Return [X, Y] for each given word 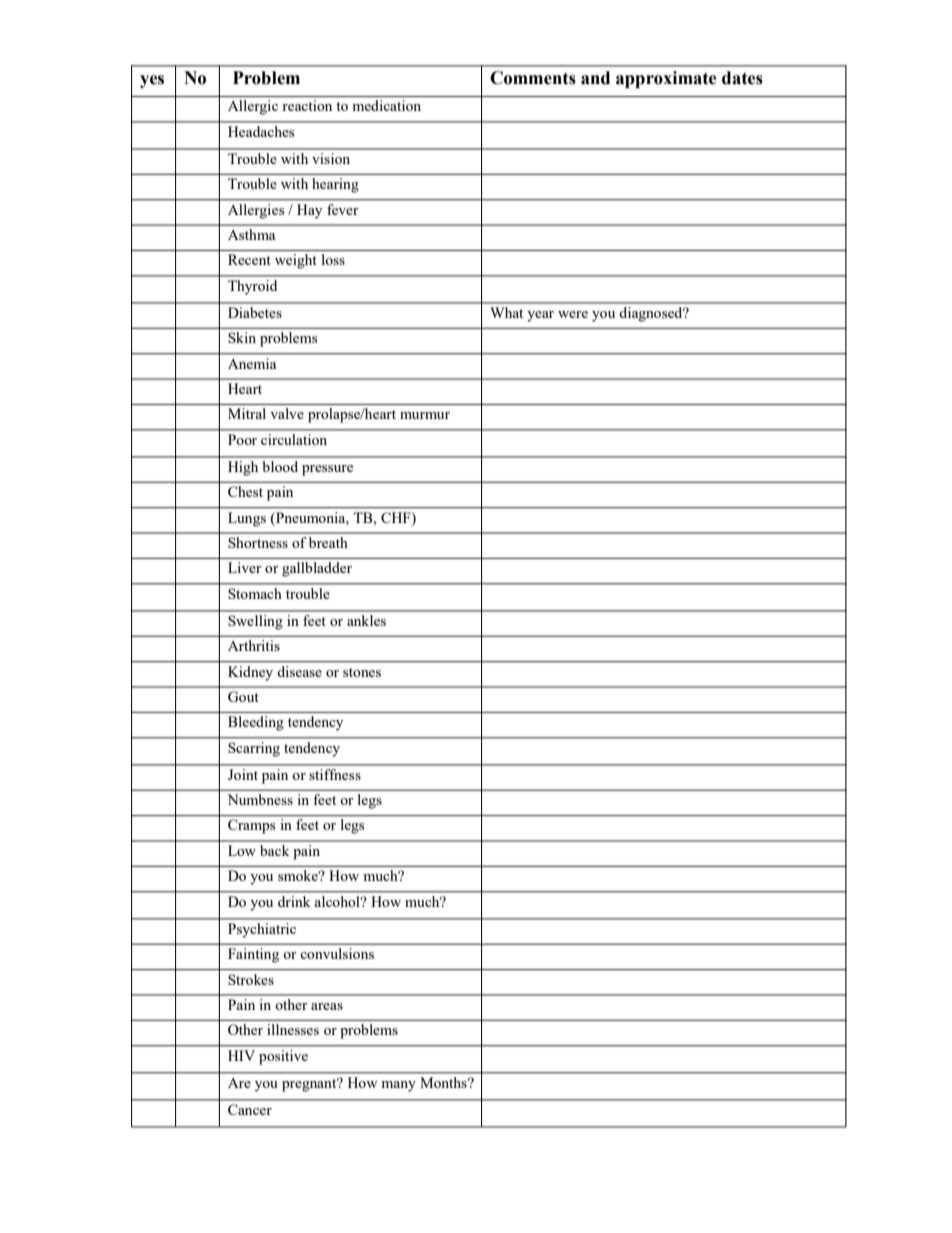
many [398, 1086]
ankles [366, 620]
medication [387, 105]
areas [327, 1006]
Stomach [254, 593]
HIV [241, 1055]
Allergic [253, 107]
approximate [666, 79]
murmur [425, 415]
